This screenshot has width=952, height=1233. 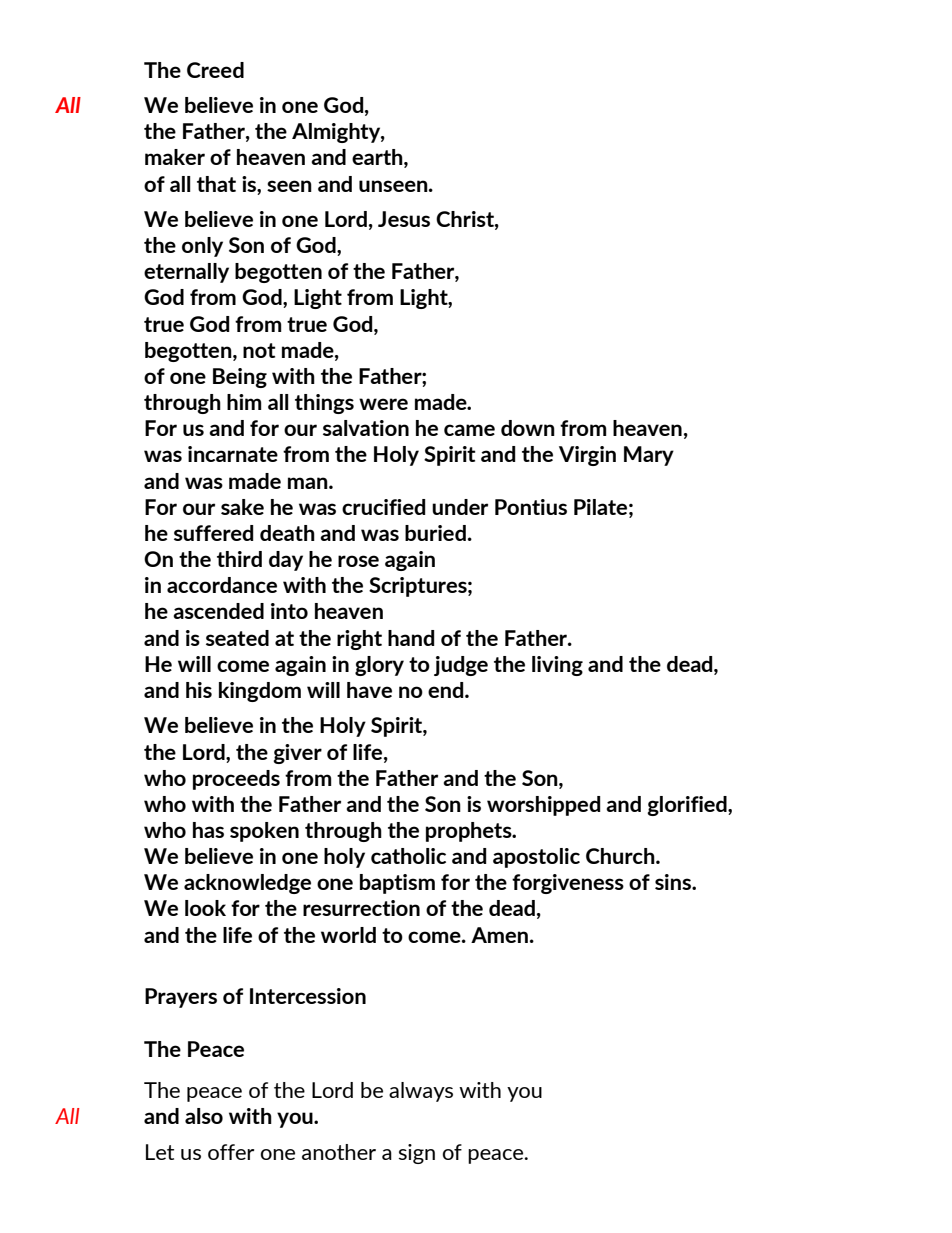 I want to click on Jesus, so click(x=404, y=219).
